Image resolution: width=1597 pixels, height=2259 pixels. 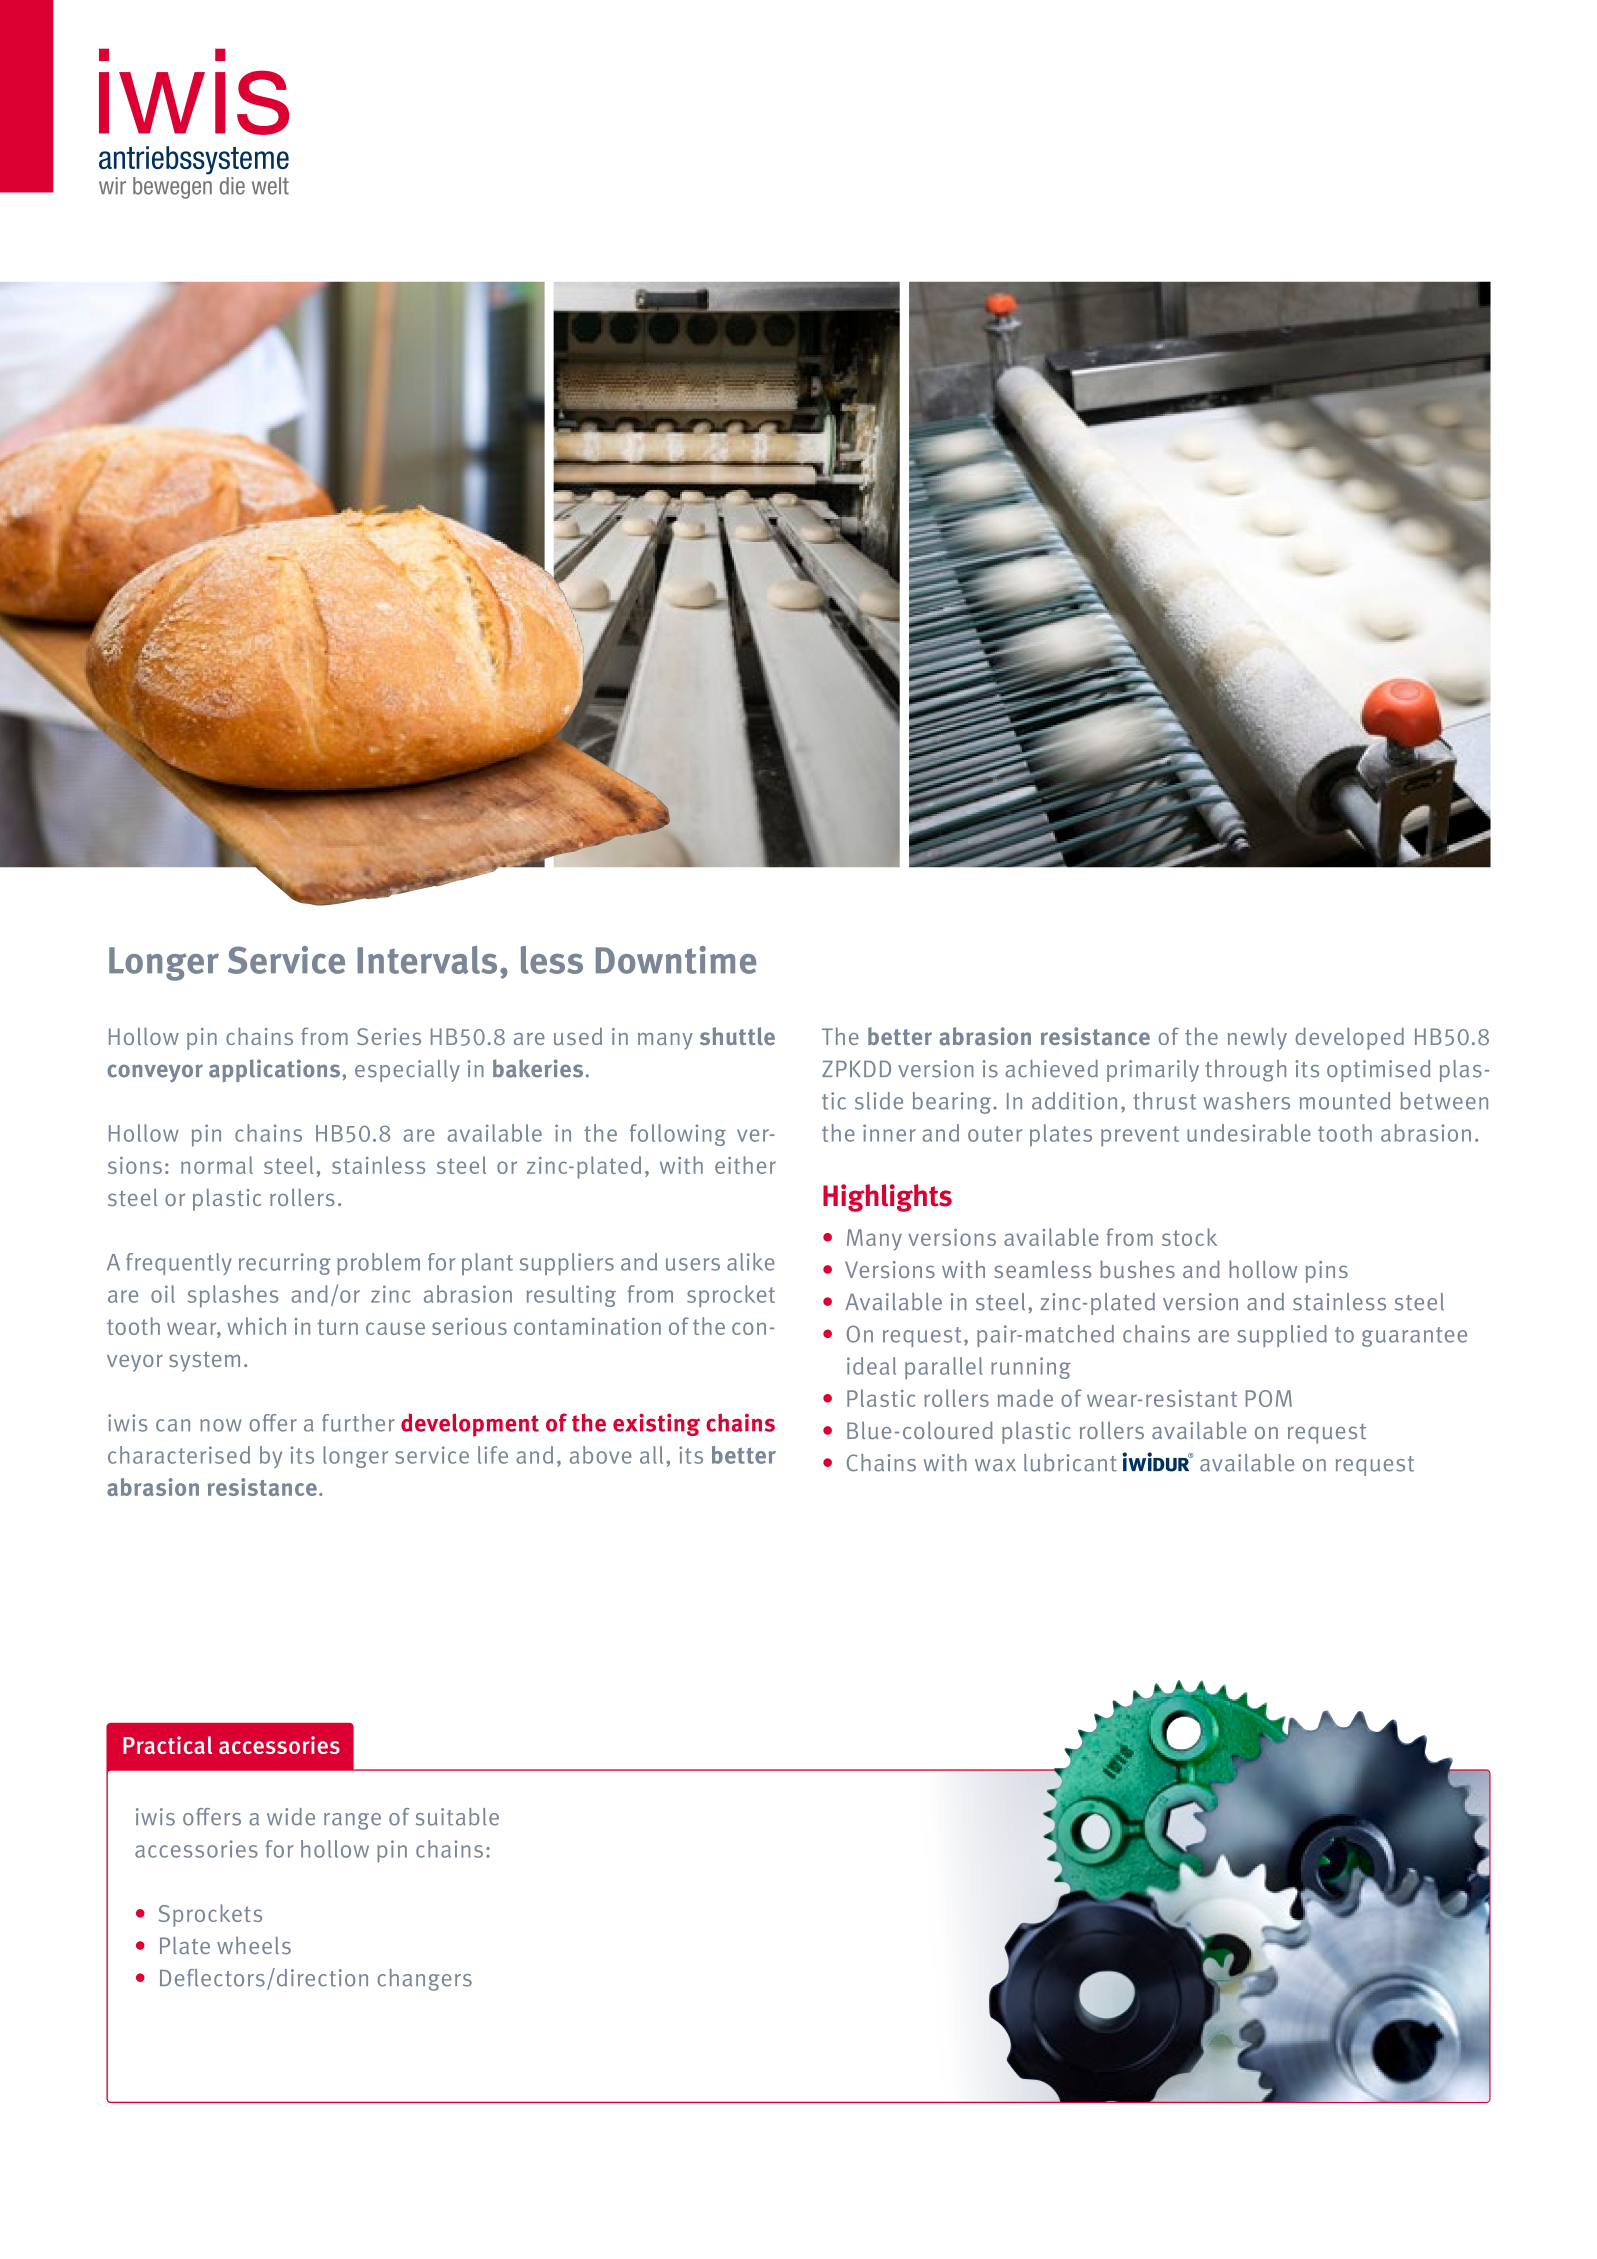 What do you see at coordinates (457, 1817) in the screenshot?
I see `suitable` at bounding box center [457, 1817].
